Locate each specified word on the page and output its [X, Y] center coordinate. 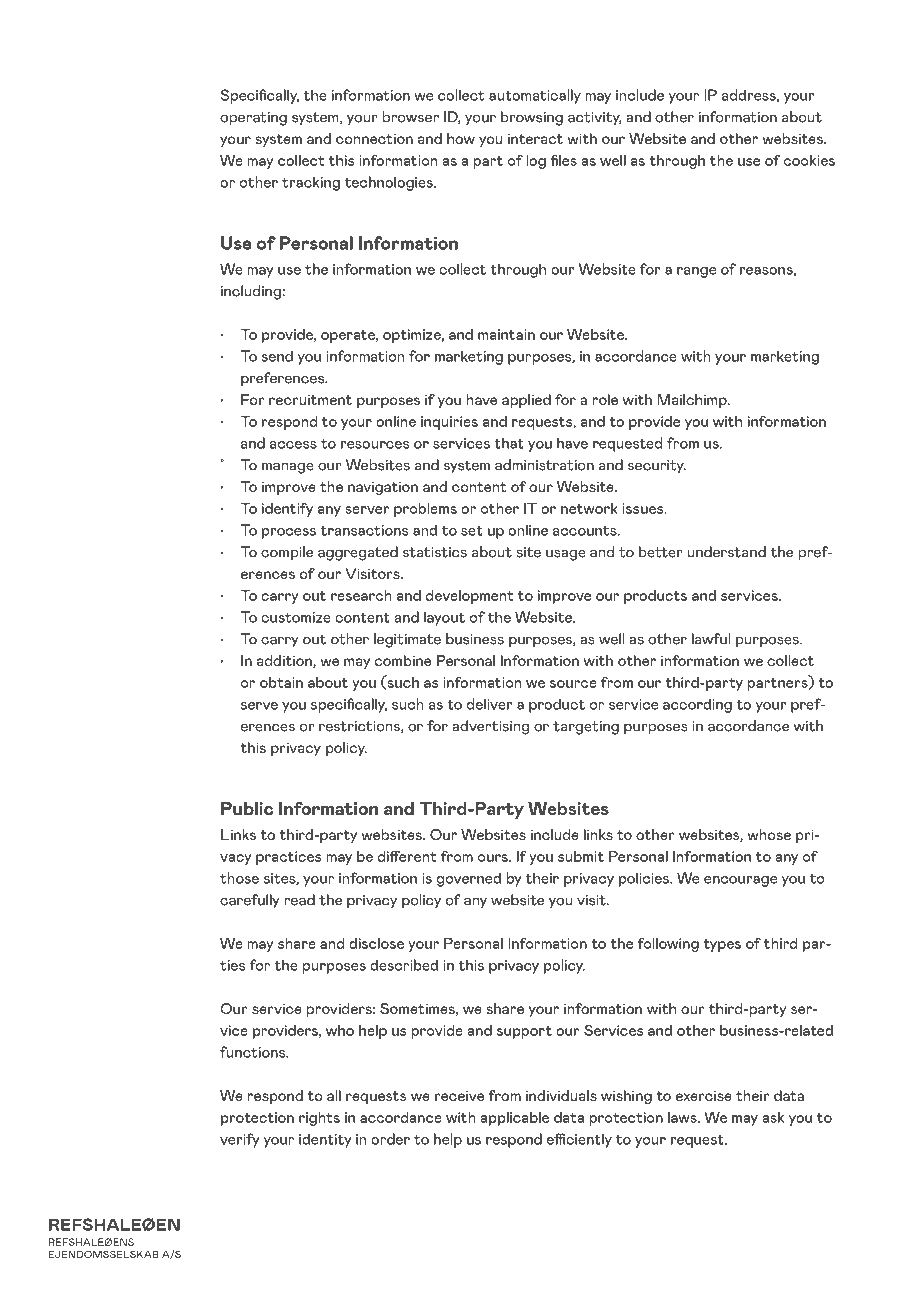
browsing [532, 118]
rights [319, 1119]
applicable [514, 1119]
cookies [809, 160]
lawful [711, 639]
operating [253, 119]
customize [296, 617]
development [470, 597]
